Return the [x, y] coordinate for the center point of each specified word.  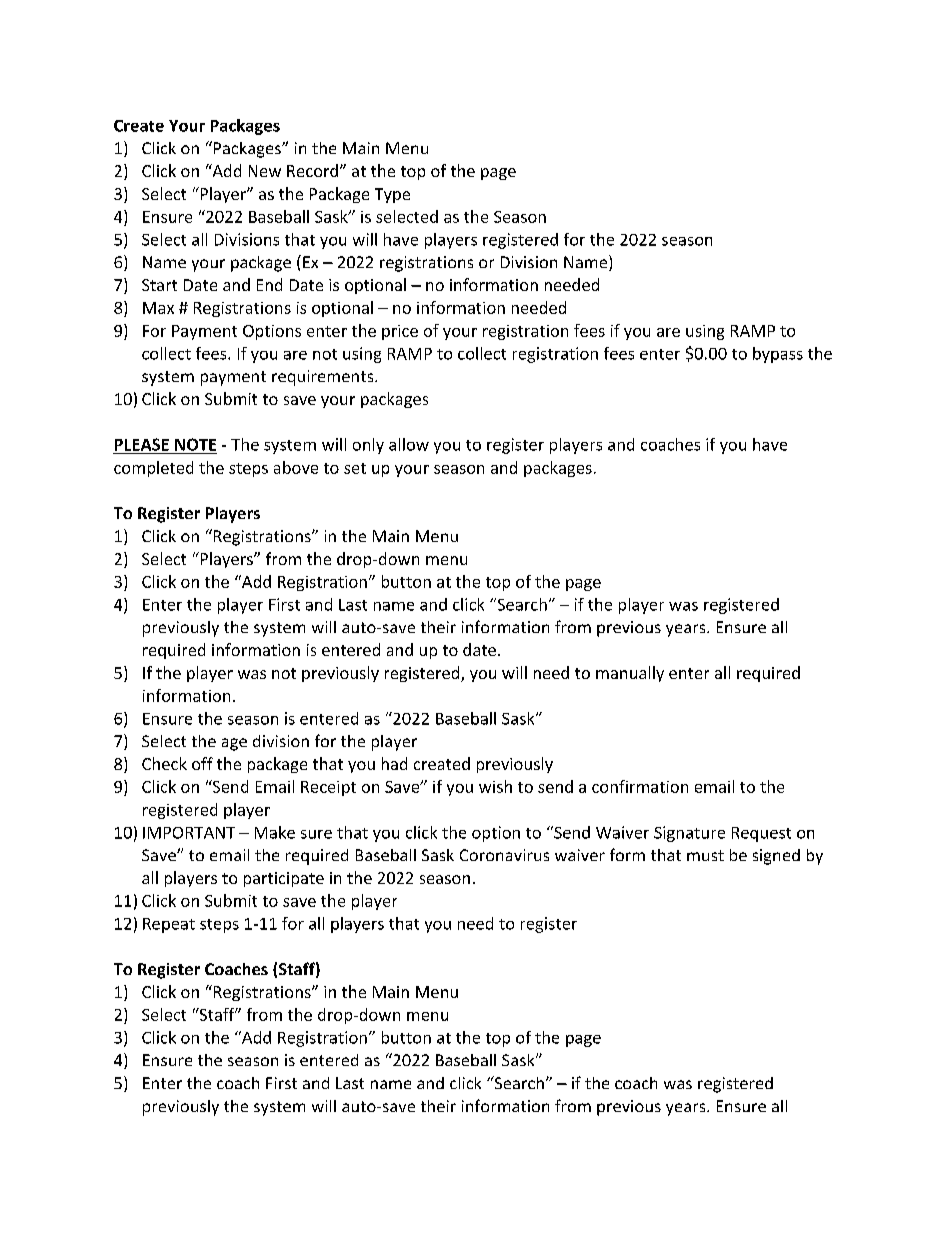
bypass [778, 355]
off [202, 763]
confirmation [640, 786]
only [368, 446]
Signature [689, 834]
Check [164, 763]
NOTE [195, 444]
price [400, 332]
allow [409, 444]
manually [630, 674]
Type [392, 195]
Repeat [169, 925]
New [265, 171]
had [394, 763]
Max [158, 308]
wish [495, 786]
